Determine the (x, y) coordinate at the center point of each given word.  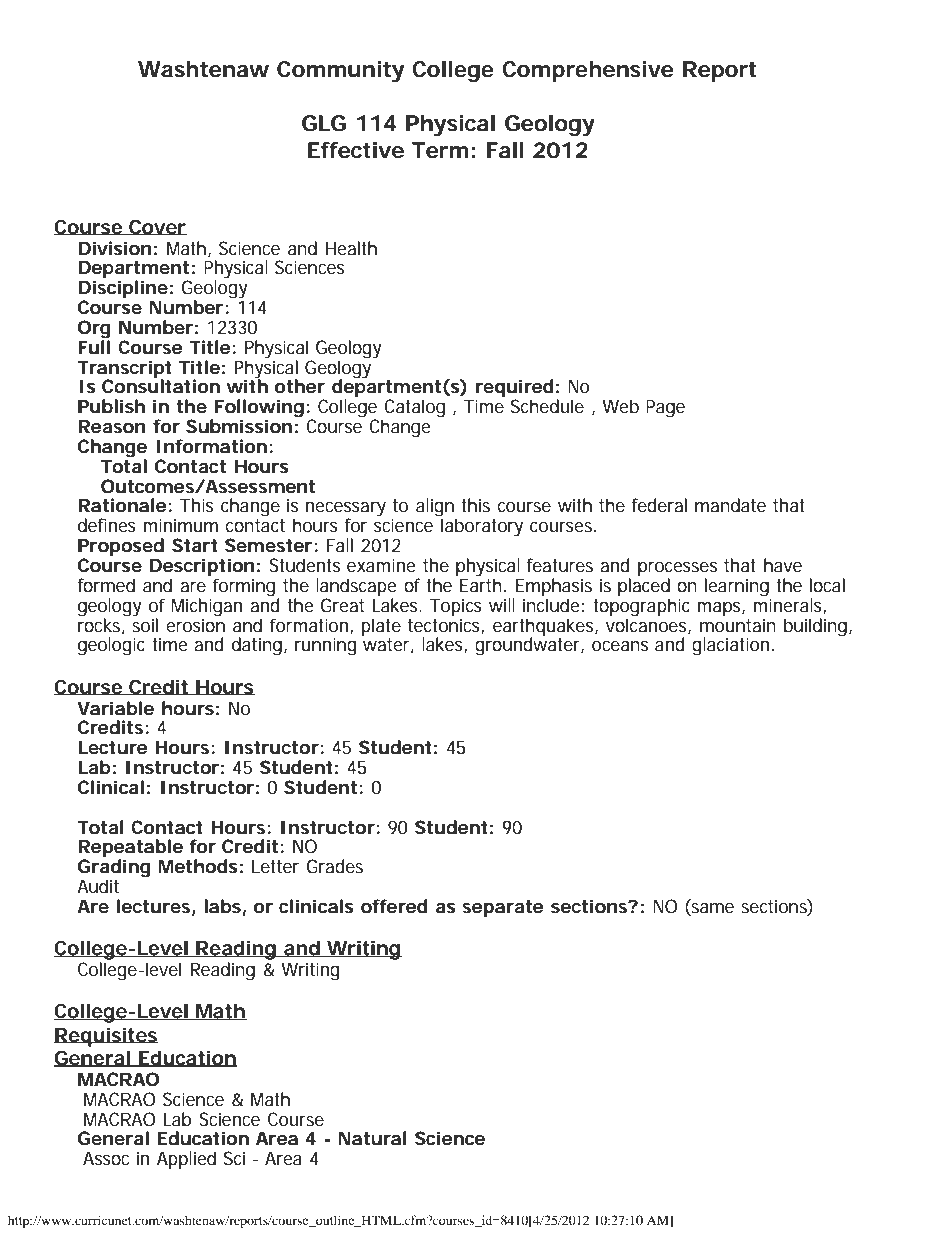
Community (340, 71)
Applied (186, 1160)
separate (502, 909)
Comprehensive (587, 71)
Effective (356, 150)
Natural (372, 1138)
